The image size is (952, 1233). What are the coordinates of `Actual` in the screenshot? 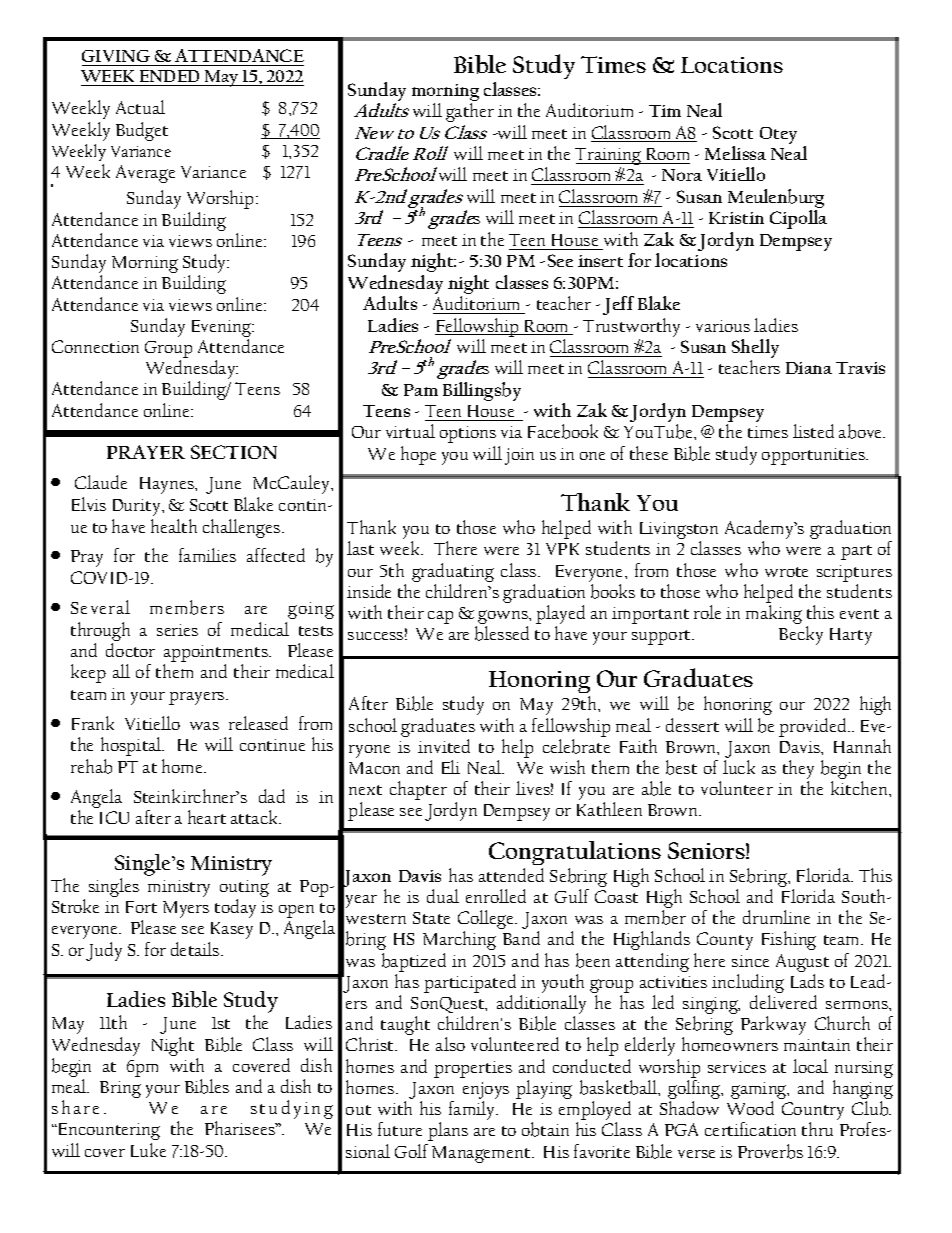 It's located at (140, 107).
